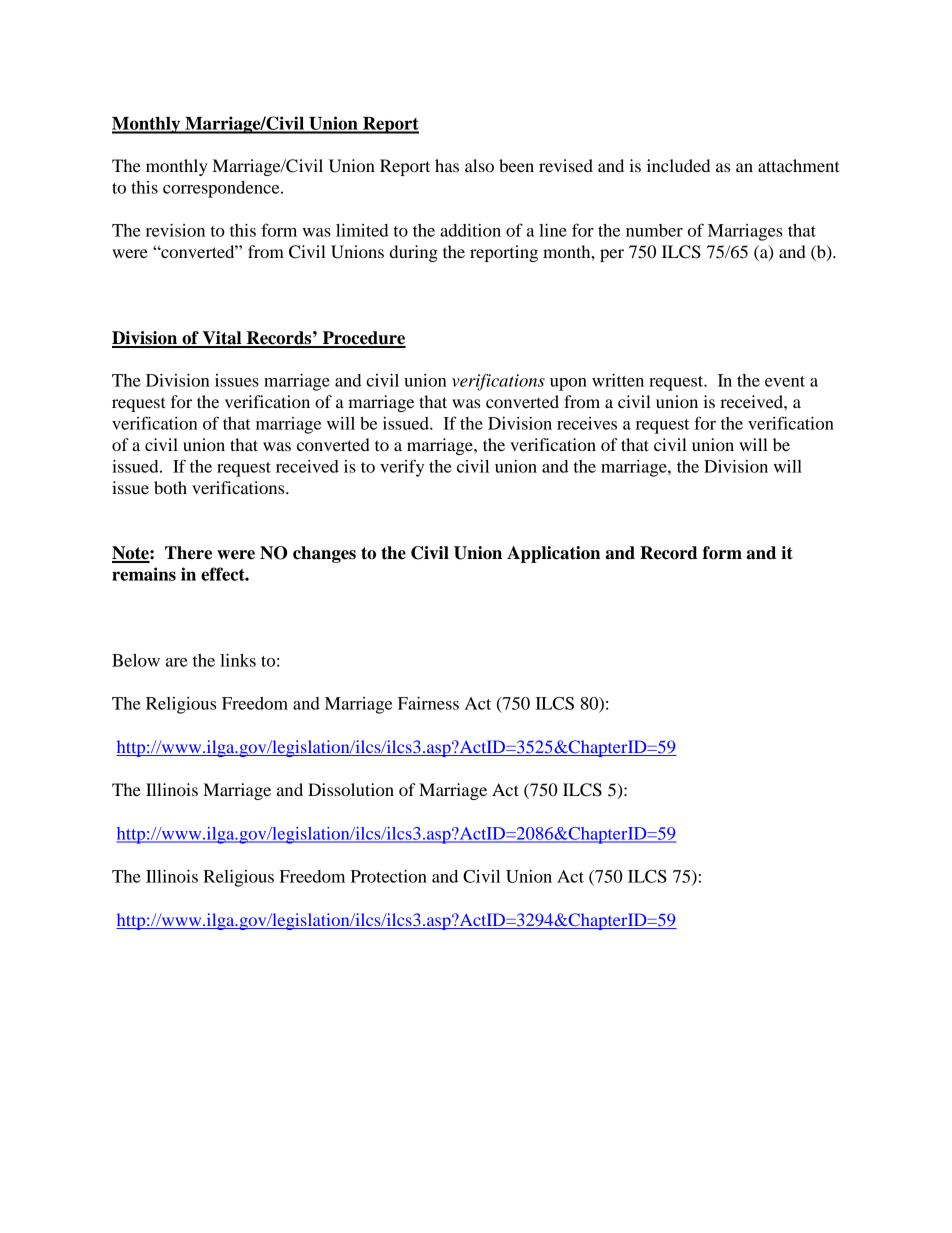 The image size is (952, 1233). I want to click on Protection, so click(389, 876).
